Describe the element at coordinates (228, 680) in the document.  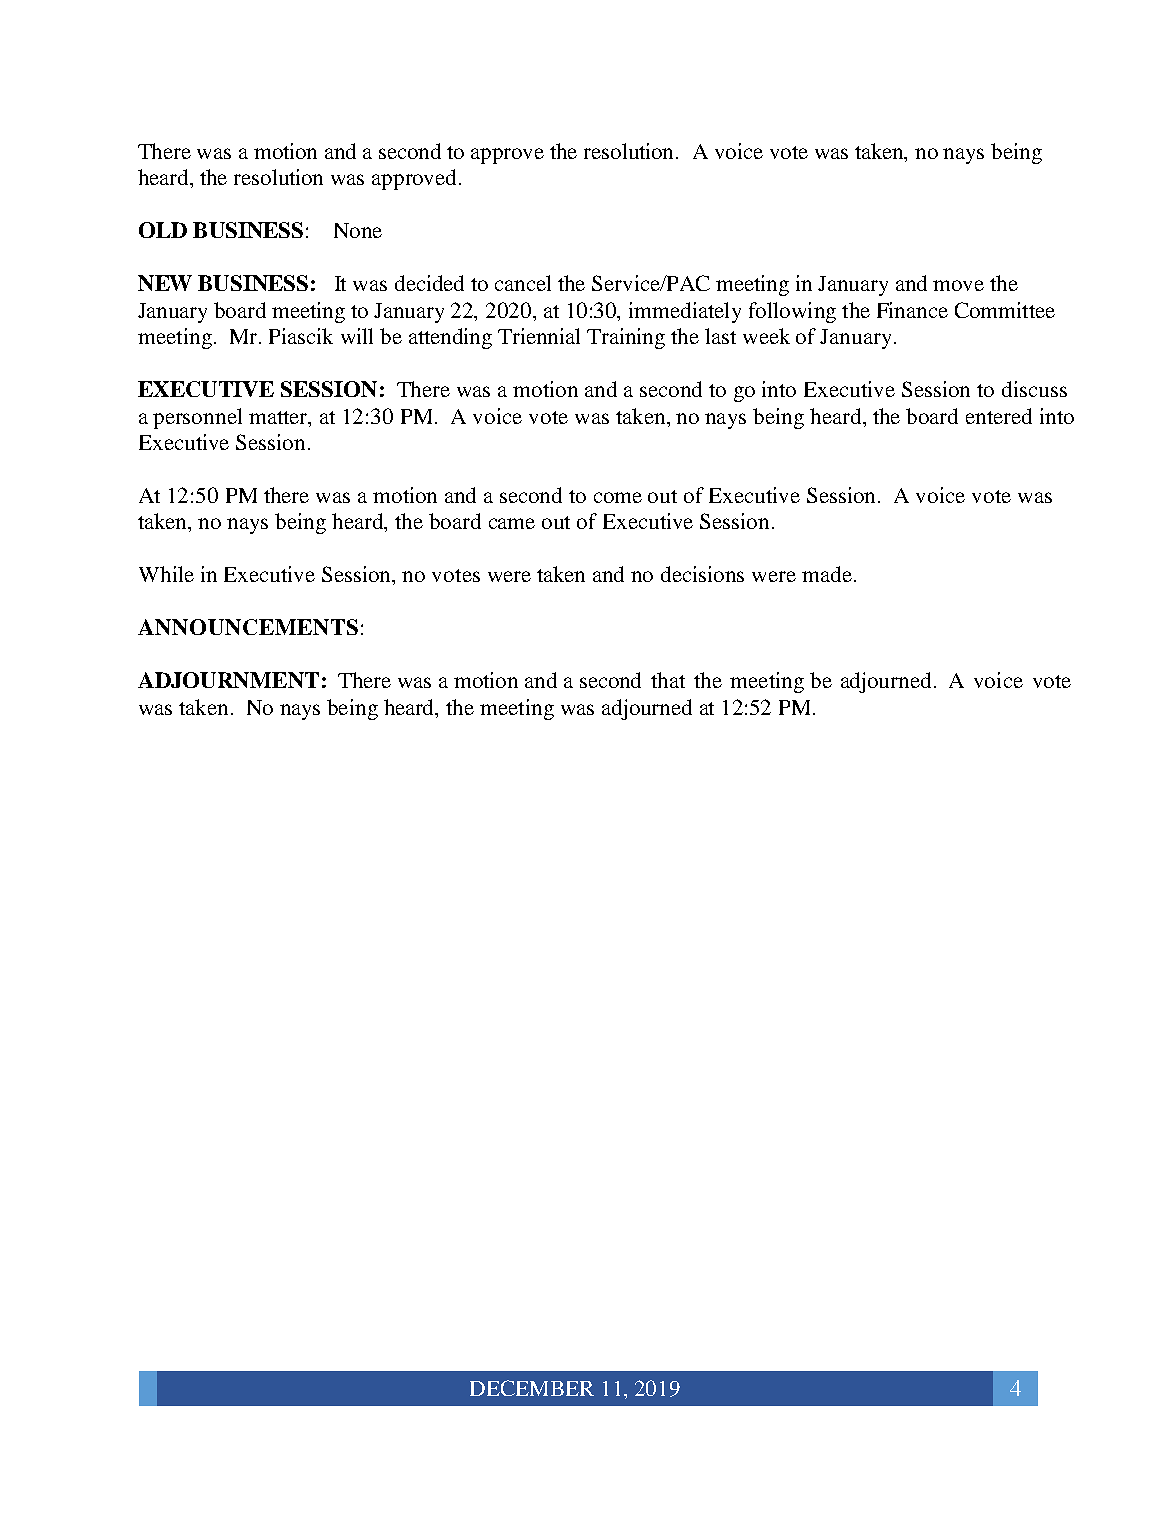
I see `ADJOURNMENT` at that location.
